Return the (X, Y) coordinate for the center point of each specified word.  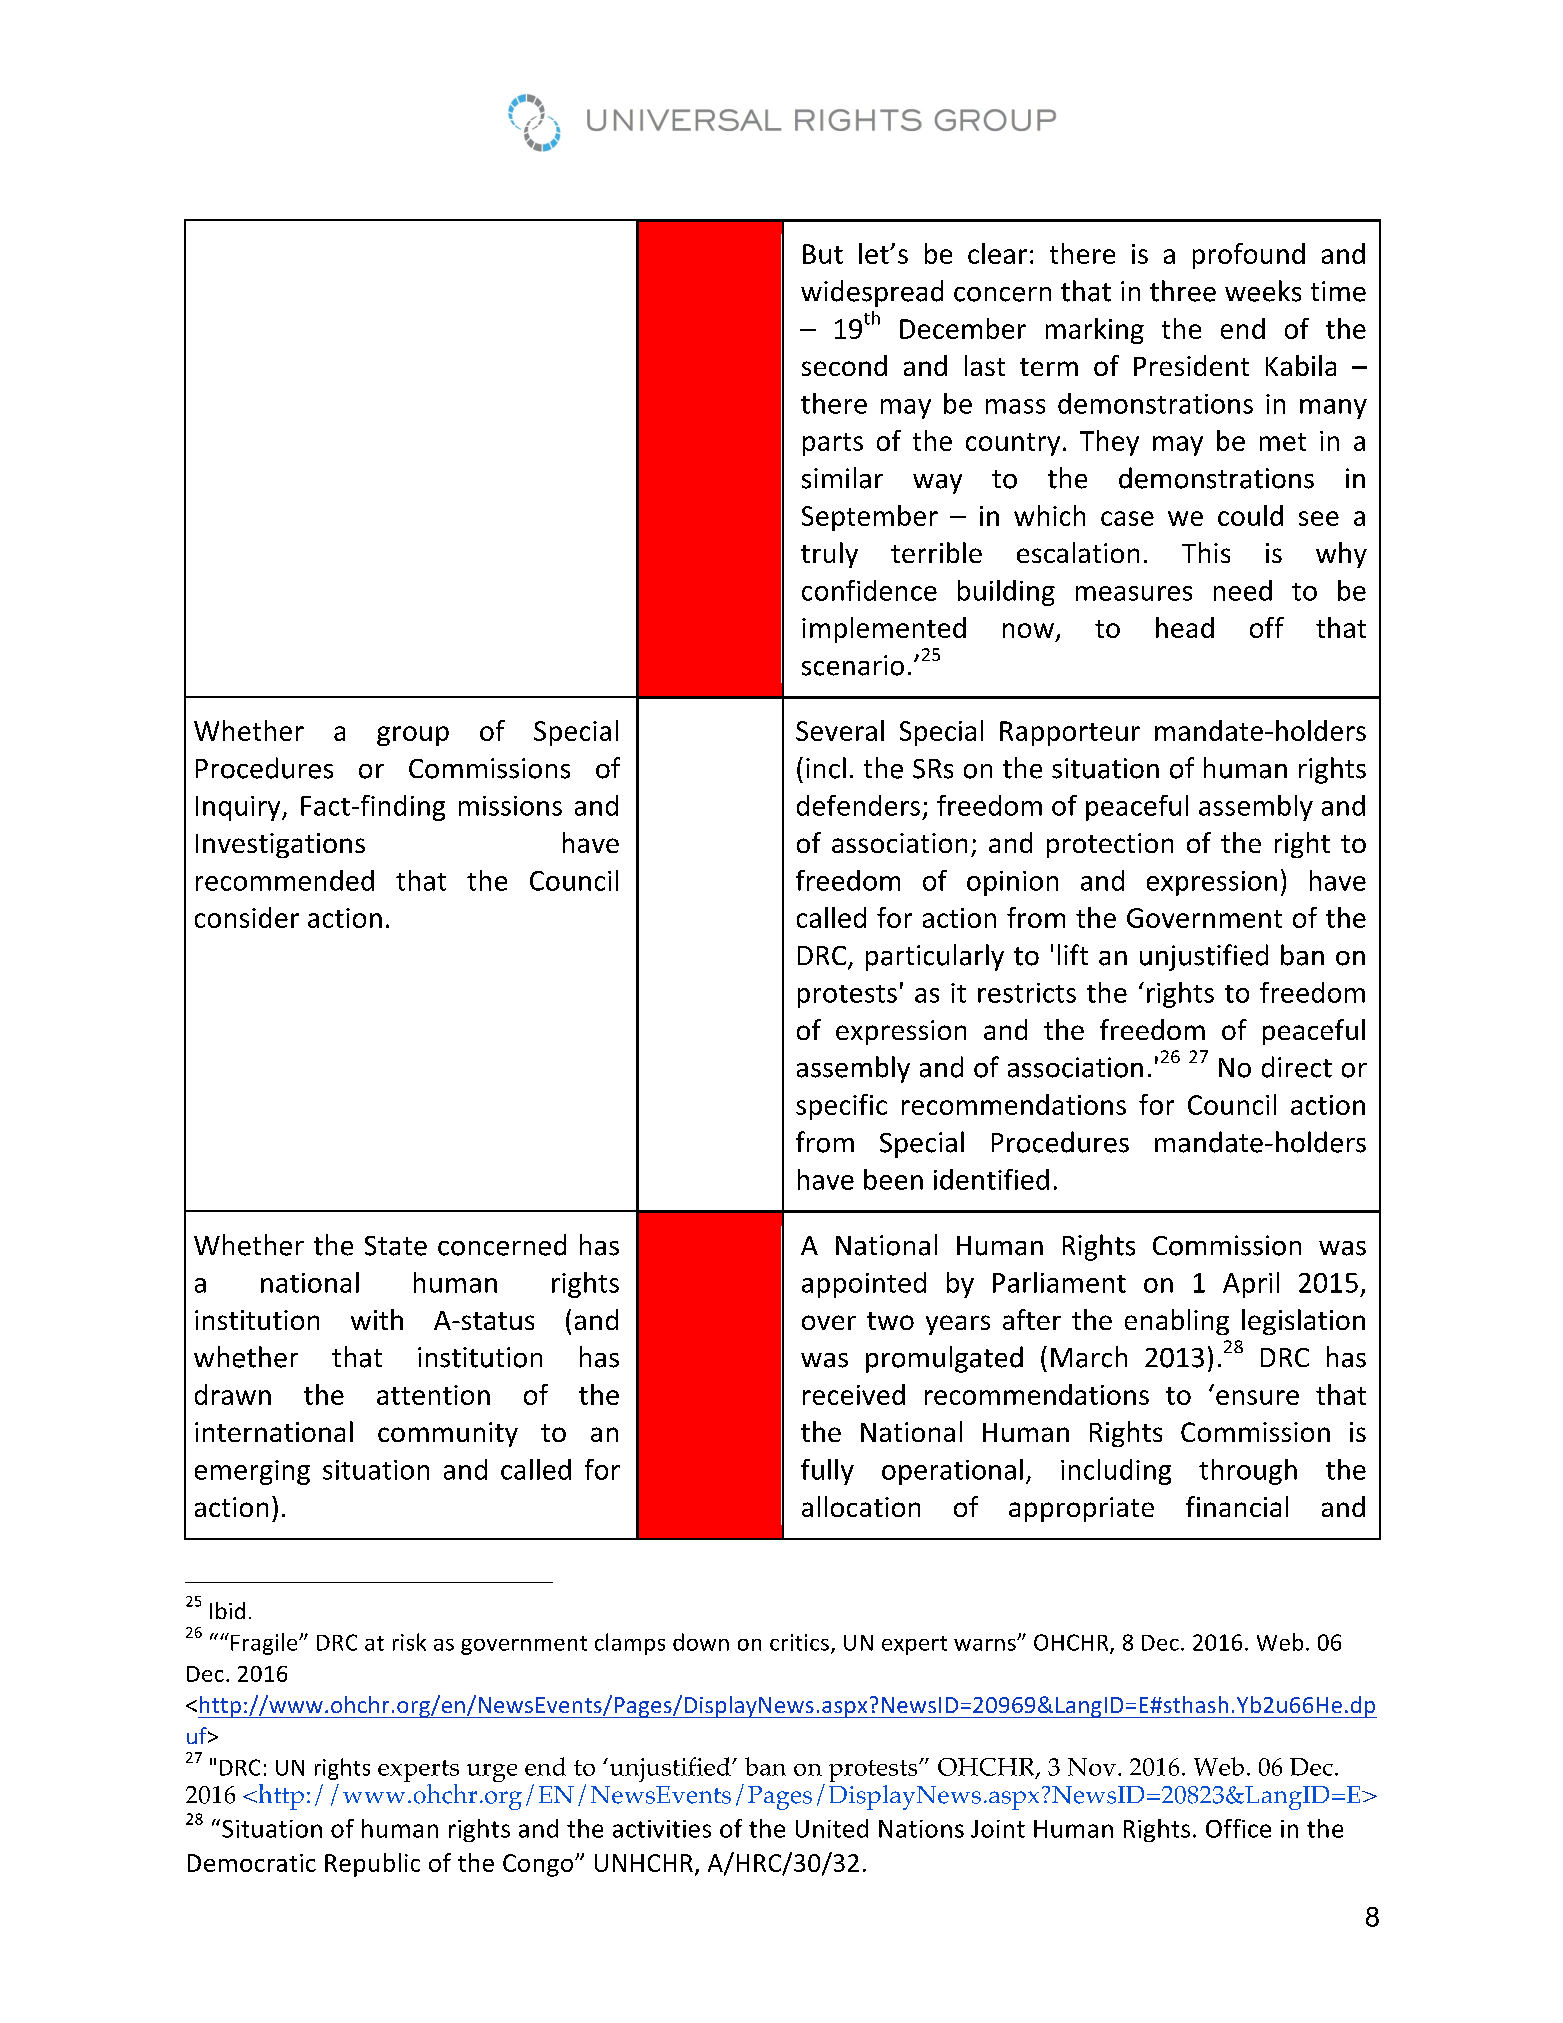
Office (1238, 1828)
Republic (372, 1865)
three (1183, 291)
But (823, 254)
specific (841, 1107)
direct (1297, 1067)
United (832, 1828)
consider (247, 917)
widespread (872, 293)
